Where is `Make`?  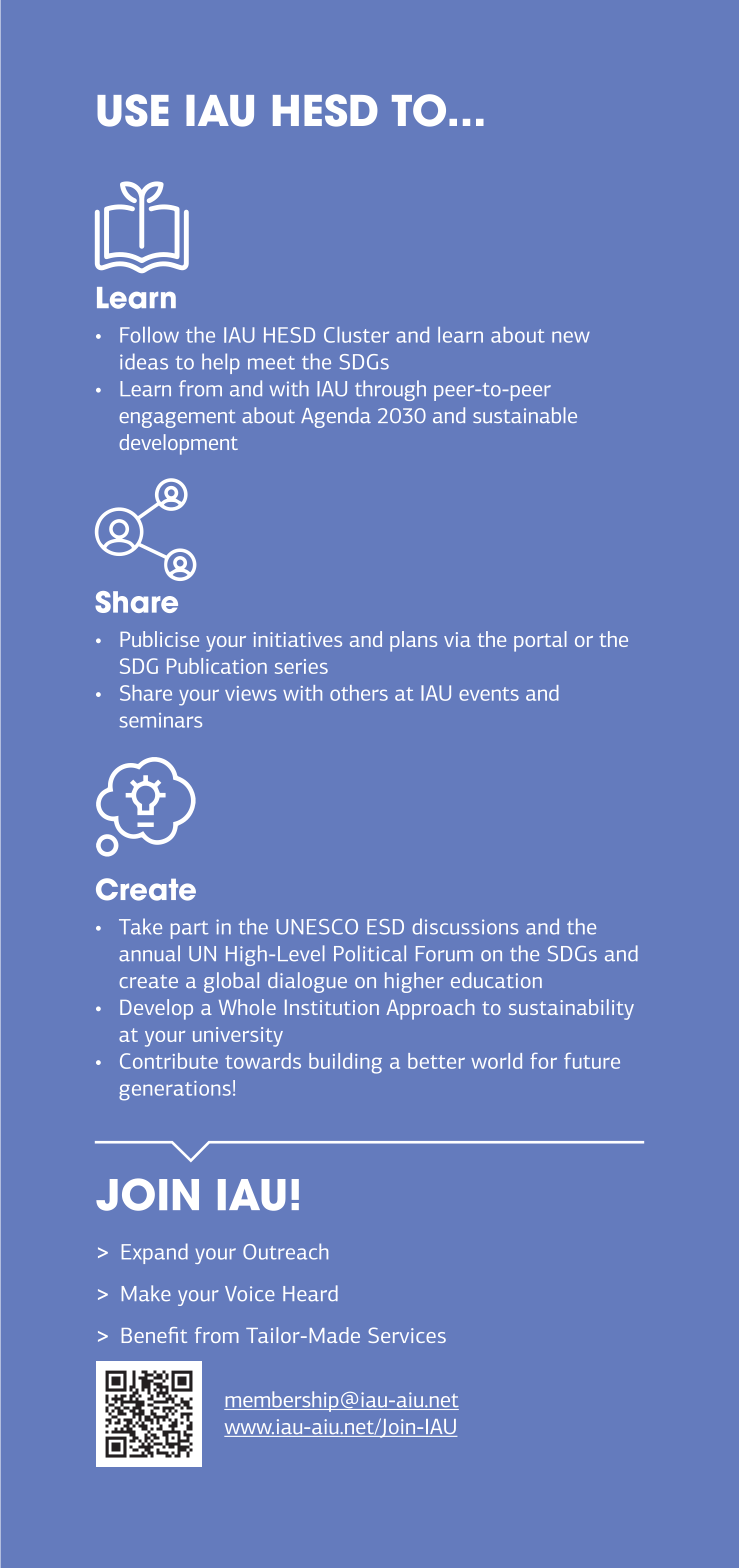
Make is located at coordinates (146, 1293).
